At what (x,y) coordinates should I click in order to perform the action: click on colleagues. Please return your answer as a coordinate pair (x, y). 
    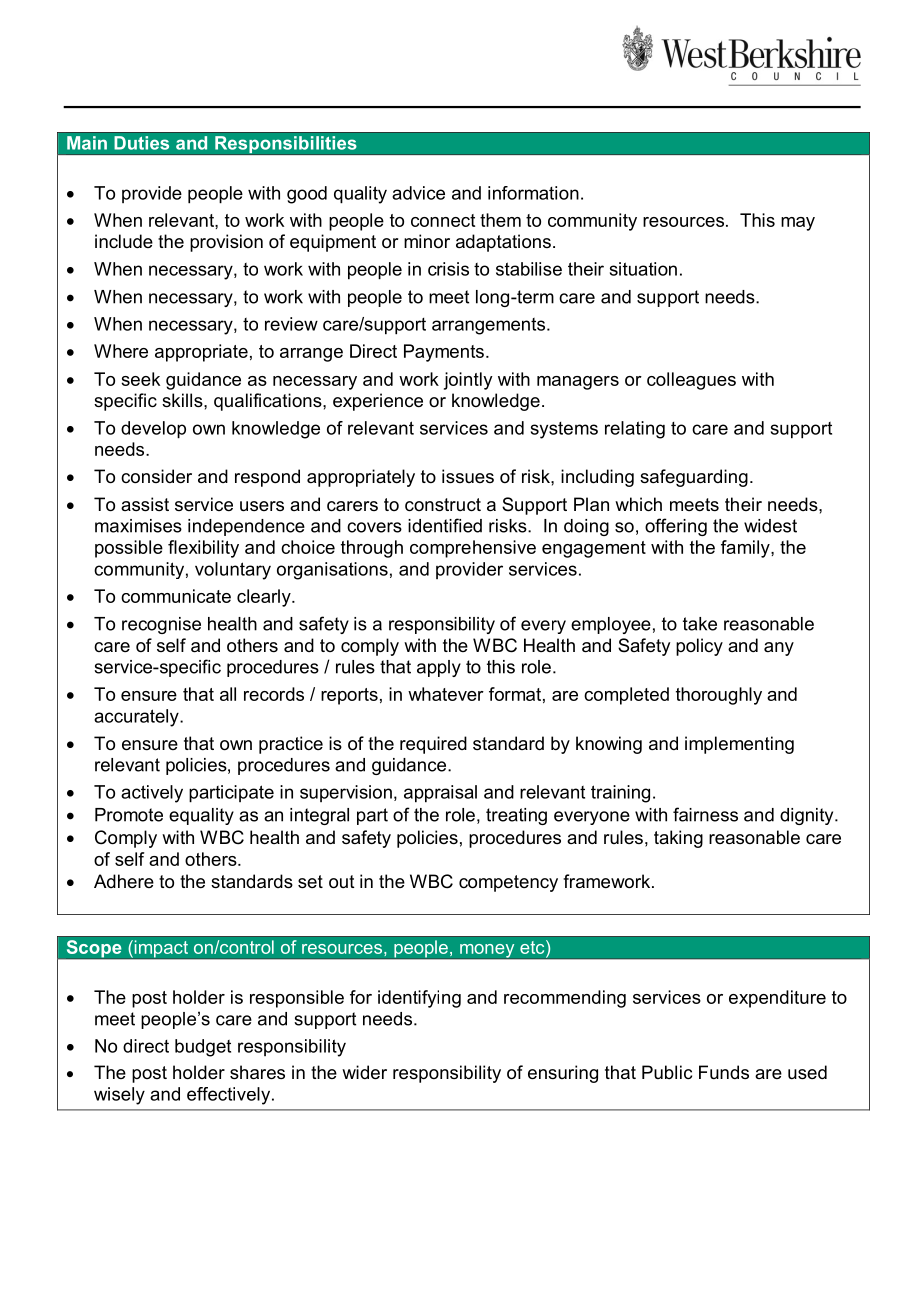
    Looking at the image, I should click on (691, 381).
